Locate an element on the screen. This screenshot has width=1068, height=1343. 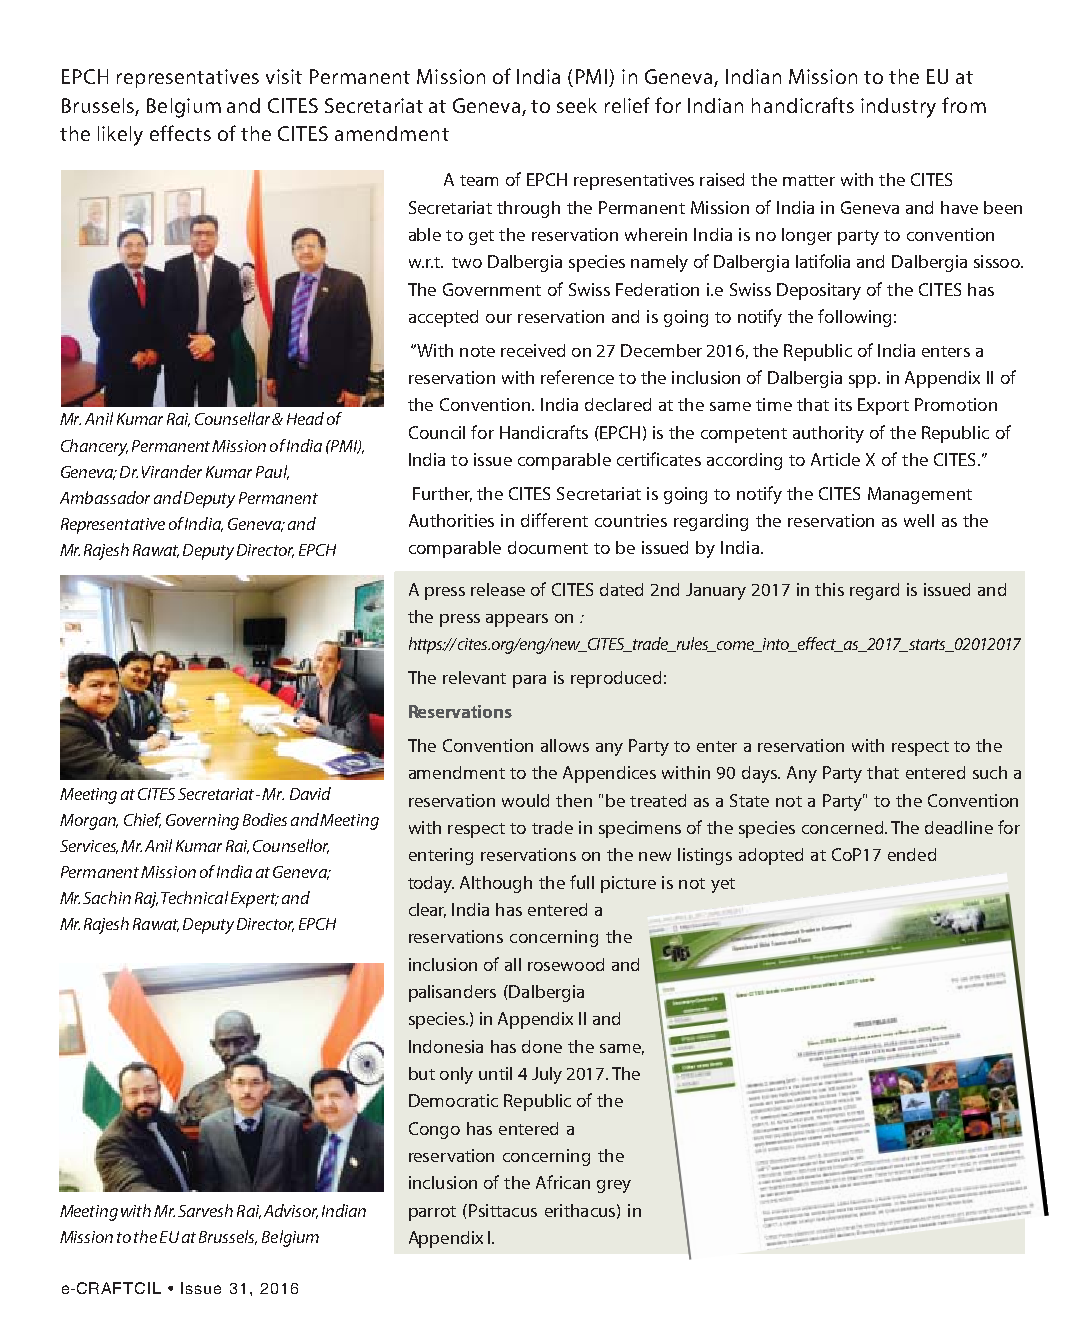
Head is located at coordinates (305, 418).
